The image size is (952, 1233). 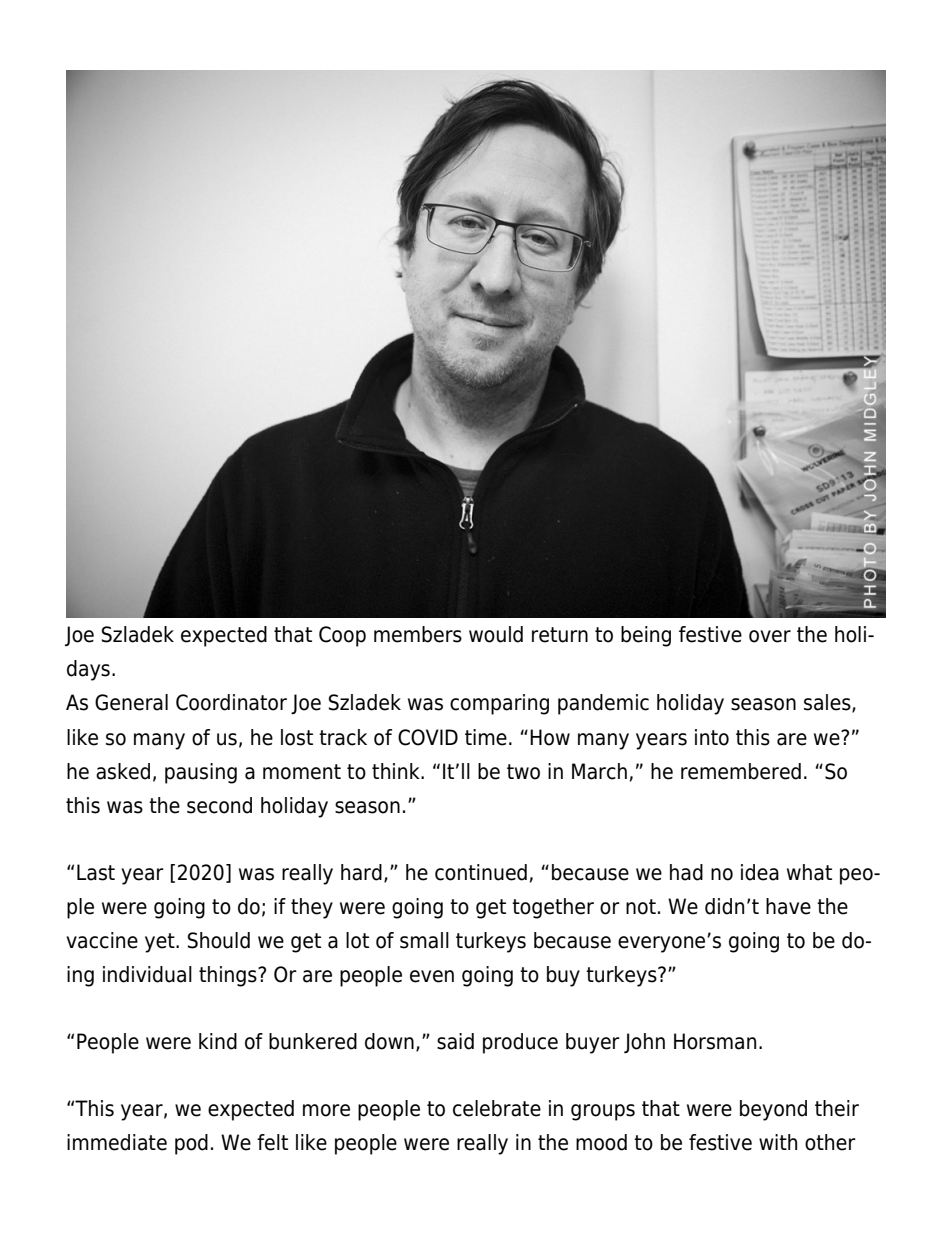 I want to click on Last, so click(x=96, y=872).
